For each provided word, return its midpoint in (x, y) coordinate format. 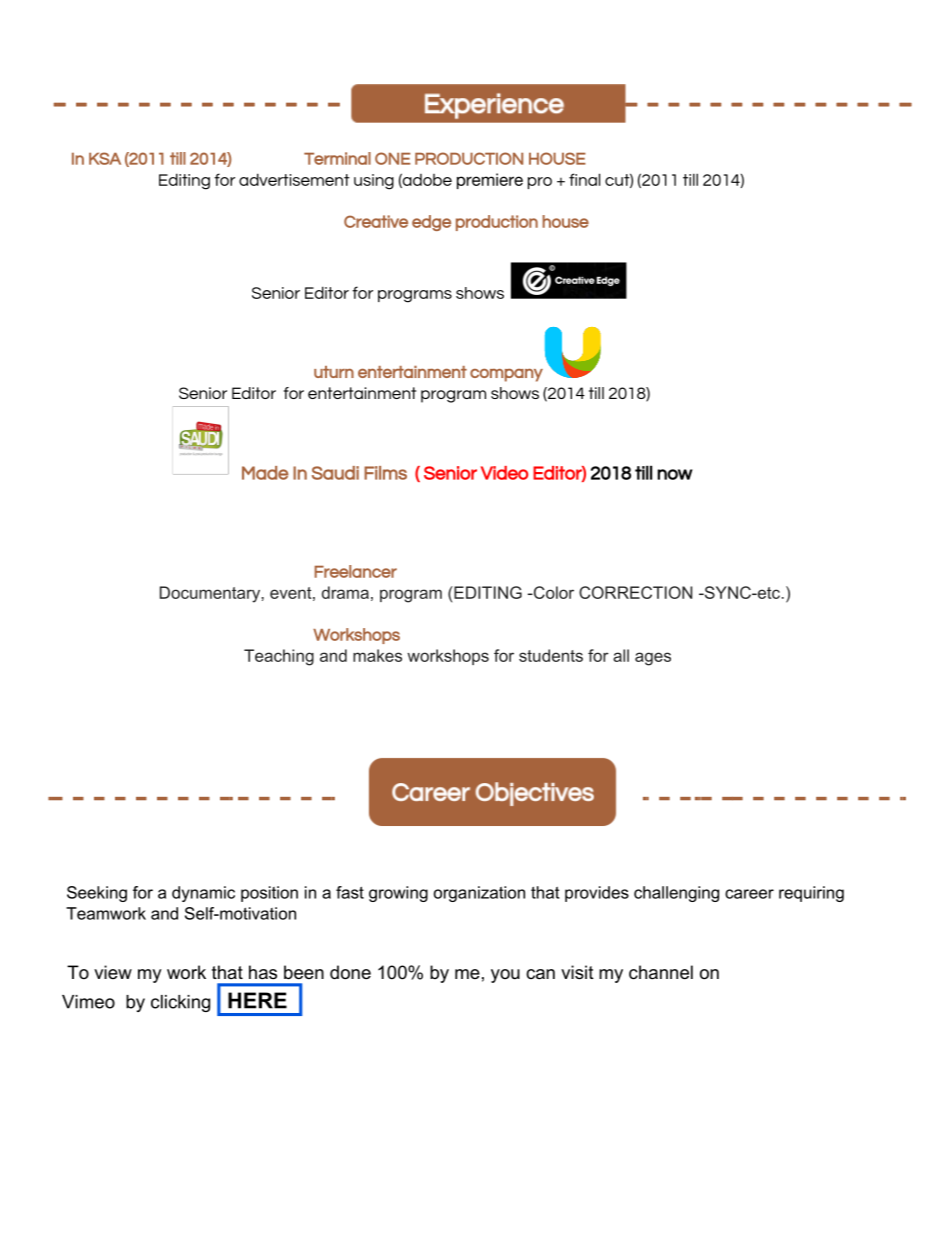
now (675, 474)
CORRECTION (635, 592)
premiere (490, 181)
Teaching (279, 657)
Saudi (335, 473)
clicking (180, 1003)
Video (504, 473)
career (749, 894)
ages (653, 659)
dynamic (203, 894)
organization (479, 894)
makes (377, 655)
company (506, 375)
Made (265, 473)
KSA (105, 158)
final (584, 179)
